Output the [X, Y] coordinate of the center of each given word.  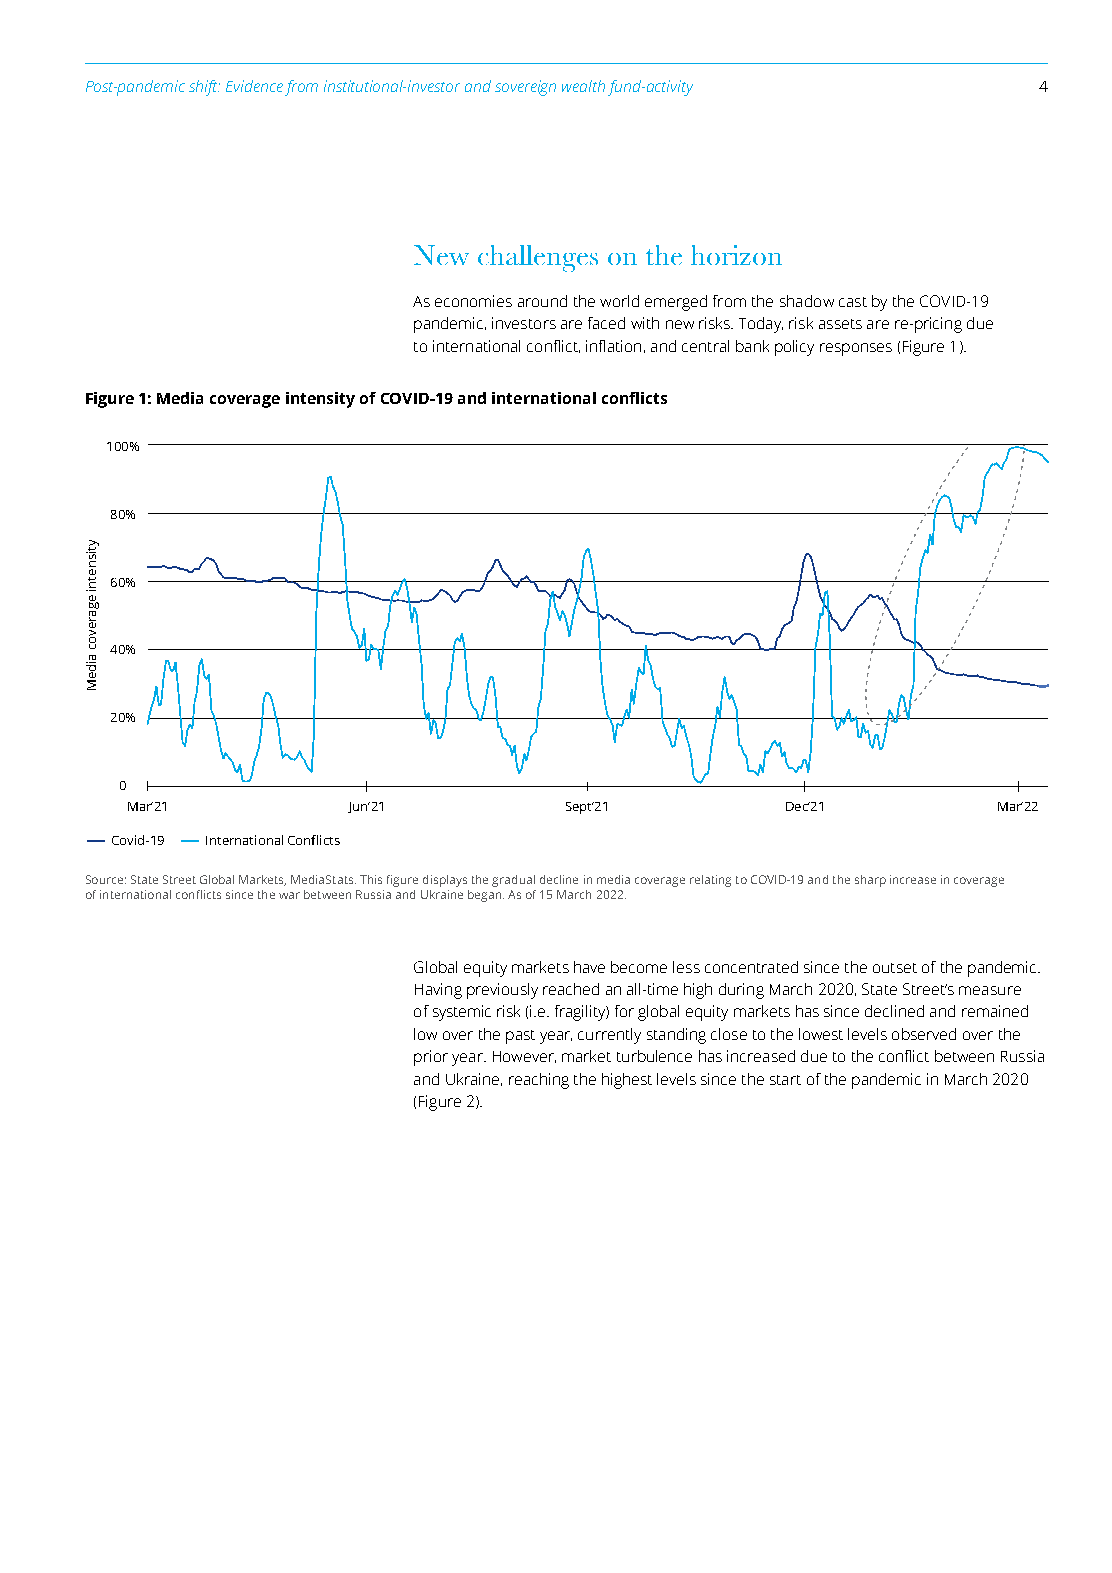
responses [856, 349]
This [371, 879]
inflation [613, 346]
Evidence [254, 86]
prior [431, 1058]
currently [609, 1036]
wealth [583, 86]
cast [853, 302]
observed [924, 1034]
